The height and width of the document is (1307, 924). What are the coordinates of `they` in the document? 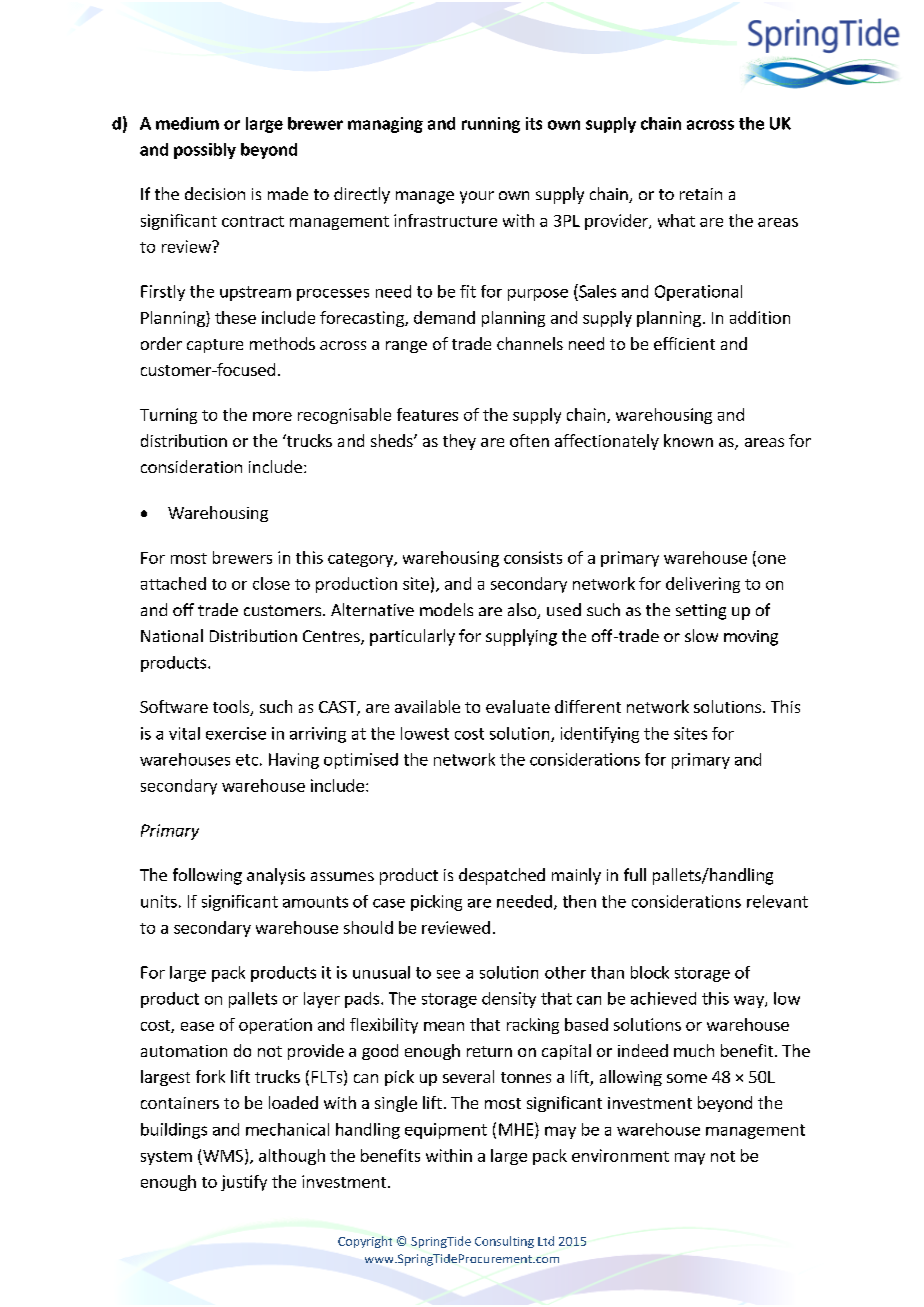 It's located at (459, 442).
